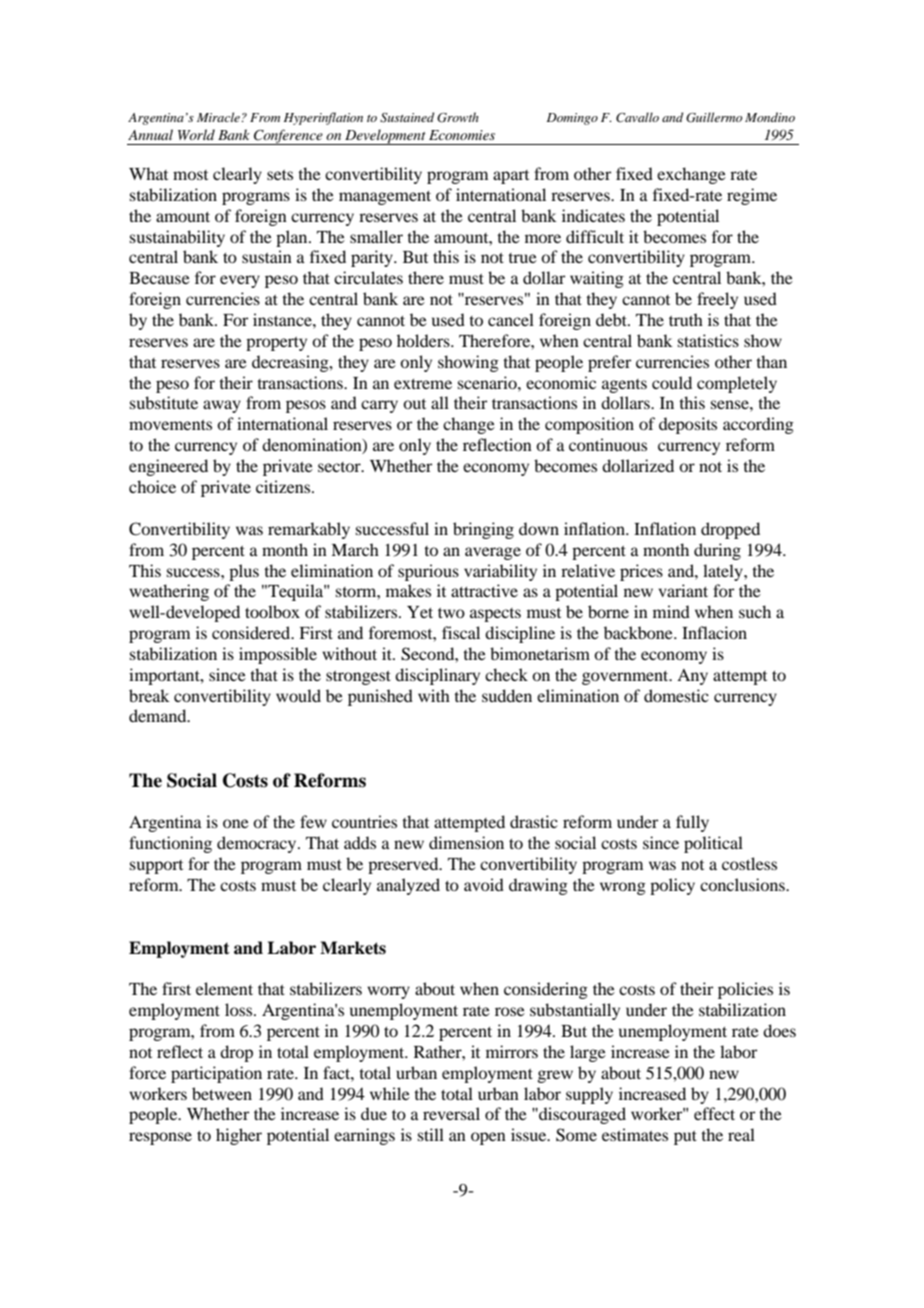  Describe the element at coordinates (483, 530) in the image. I see `bringing` at that location.
